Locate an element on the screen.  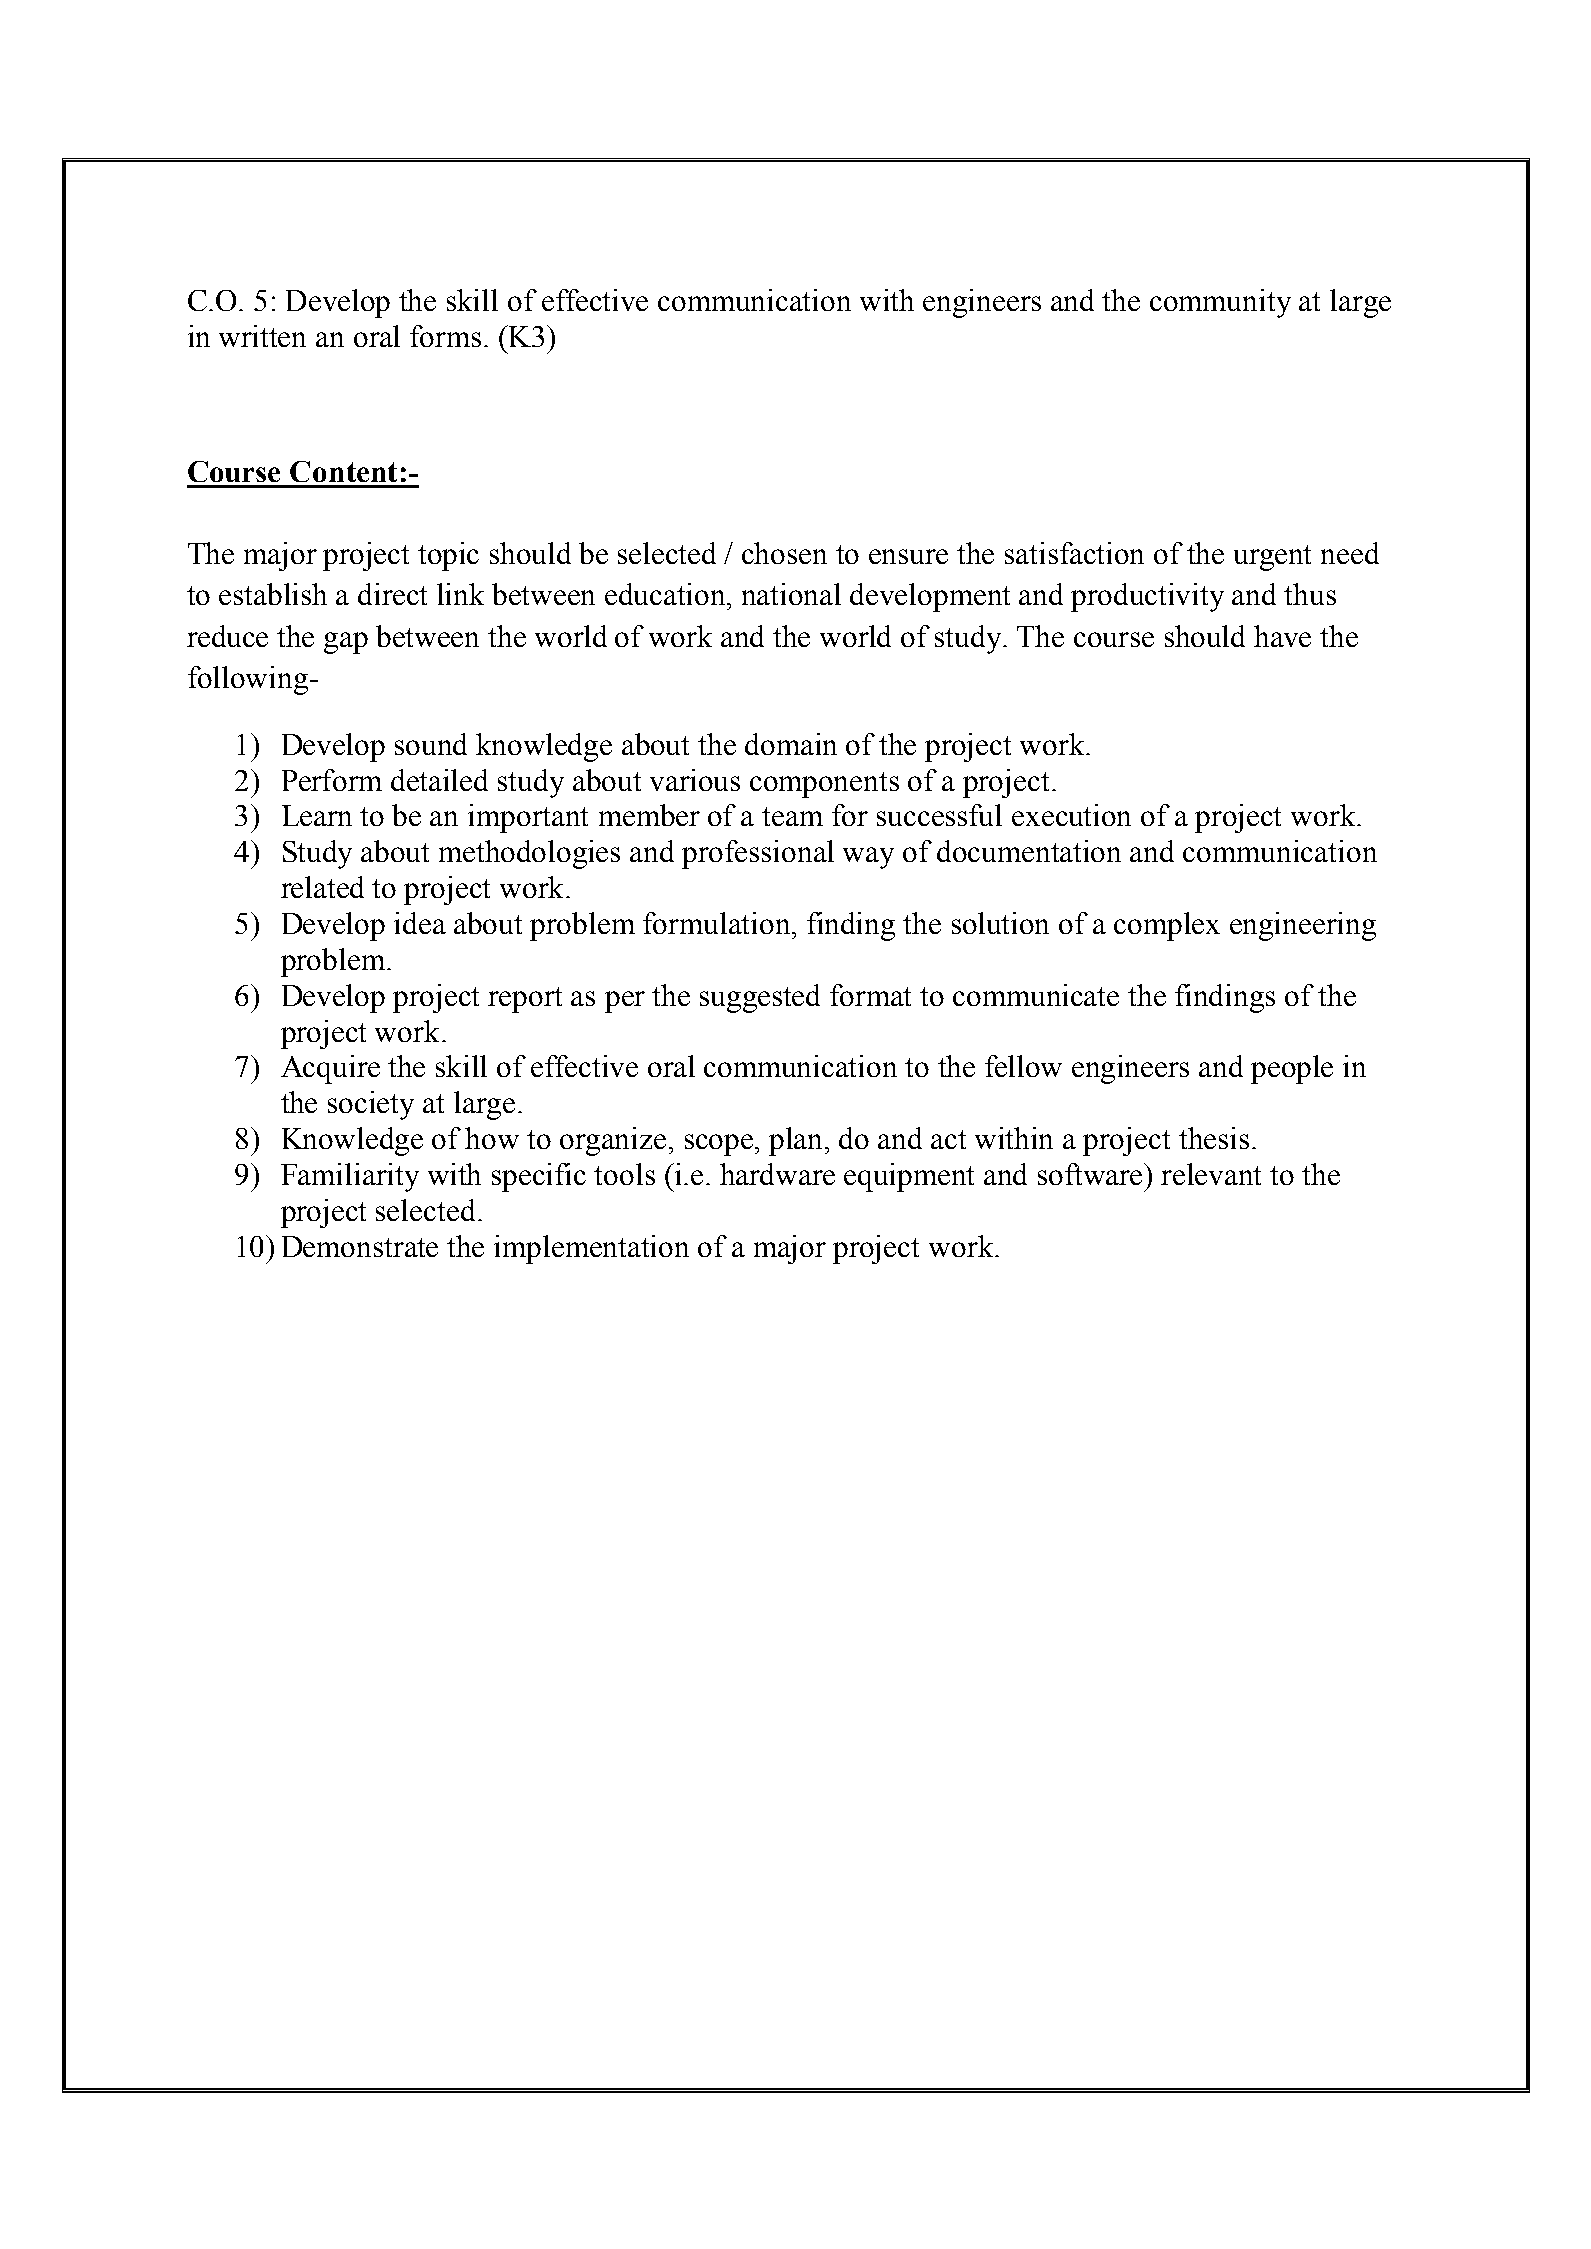
forms is located at coordinates (445, 336).
